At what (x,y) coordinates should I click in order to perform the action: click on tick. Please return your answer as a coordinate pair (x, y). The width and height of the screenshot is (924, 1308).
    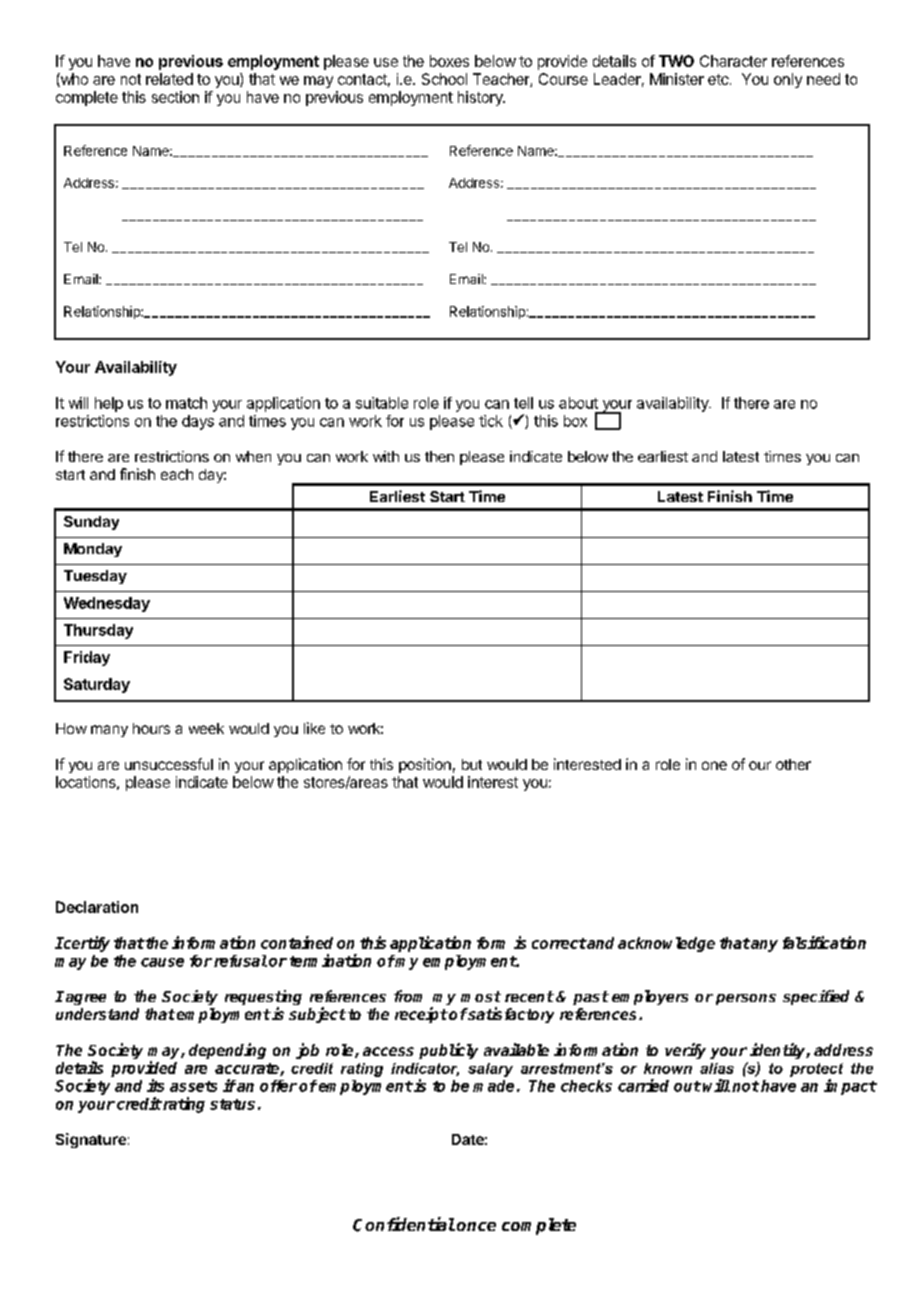
    Looking at the image, I should click on (491, 421).
